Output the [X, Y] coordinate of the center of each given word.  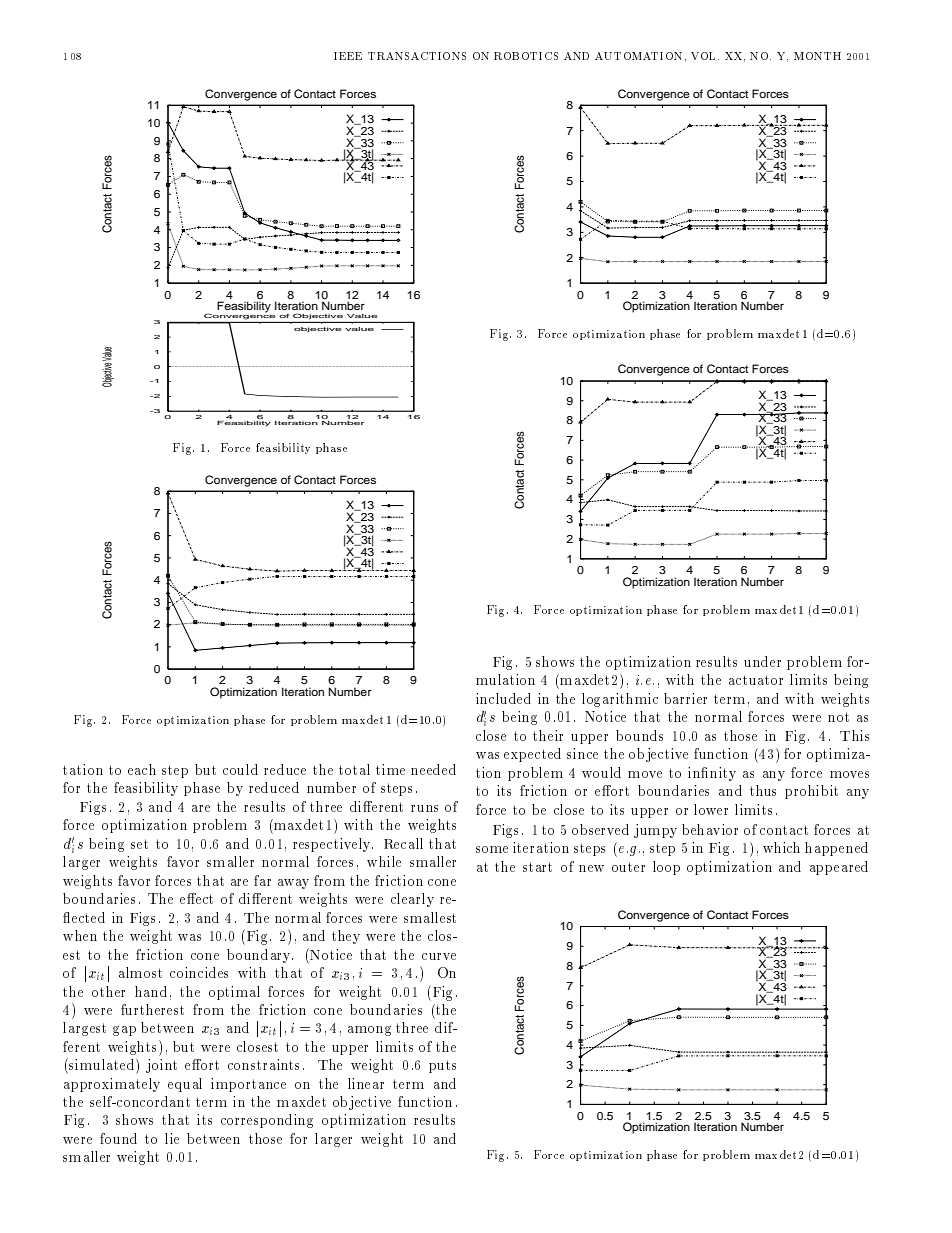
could [240, 769]
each [142, 769]
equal [185, 1085]
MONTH [817, 56]
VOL [705, 56]
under [762, 661]
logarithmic [620, 700]
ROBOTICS [526, 56]
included [503, 698]
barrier [685, 698]
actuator [756, 680]
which [781, 847]
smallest [430, 917]
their [548, 735]
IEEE [348, 56]
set [139, 844]
